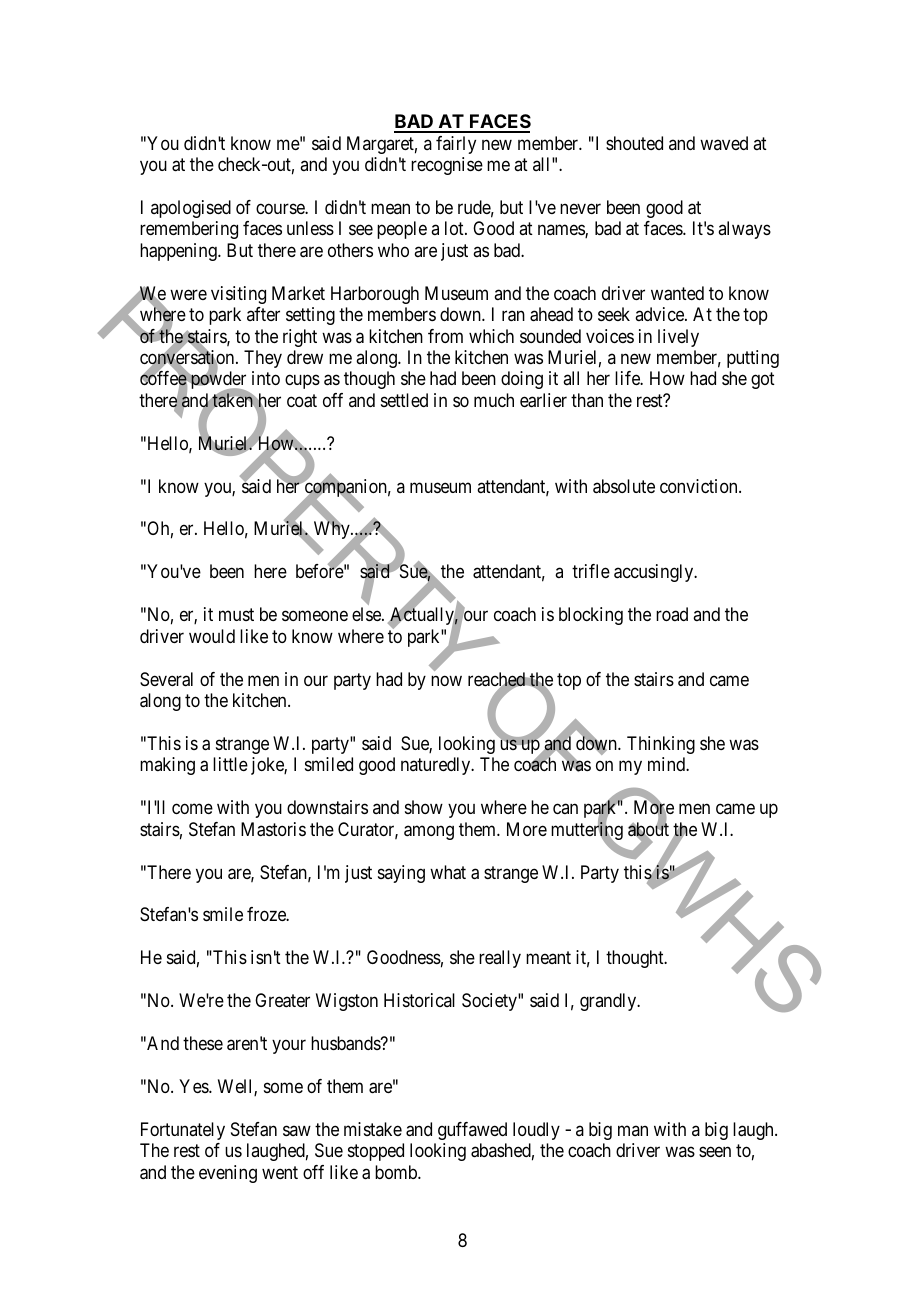 The height and width of the page is (1308, 924). I want to click on waved, so click(724, 143).
